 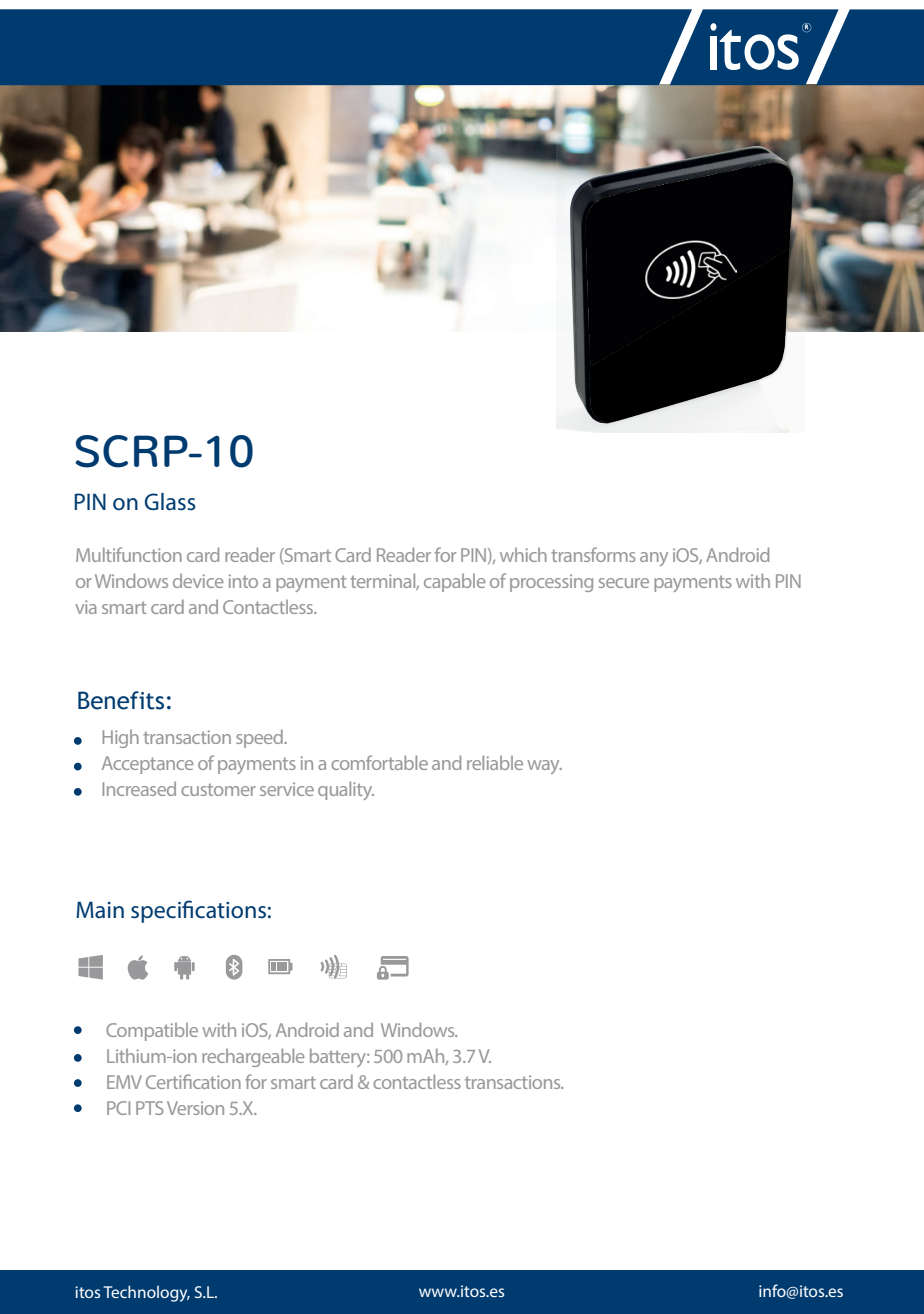 I want to click on quality, so click(x=346, y=790).
